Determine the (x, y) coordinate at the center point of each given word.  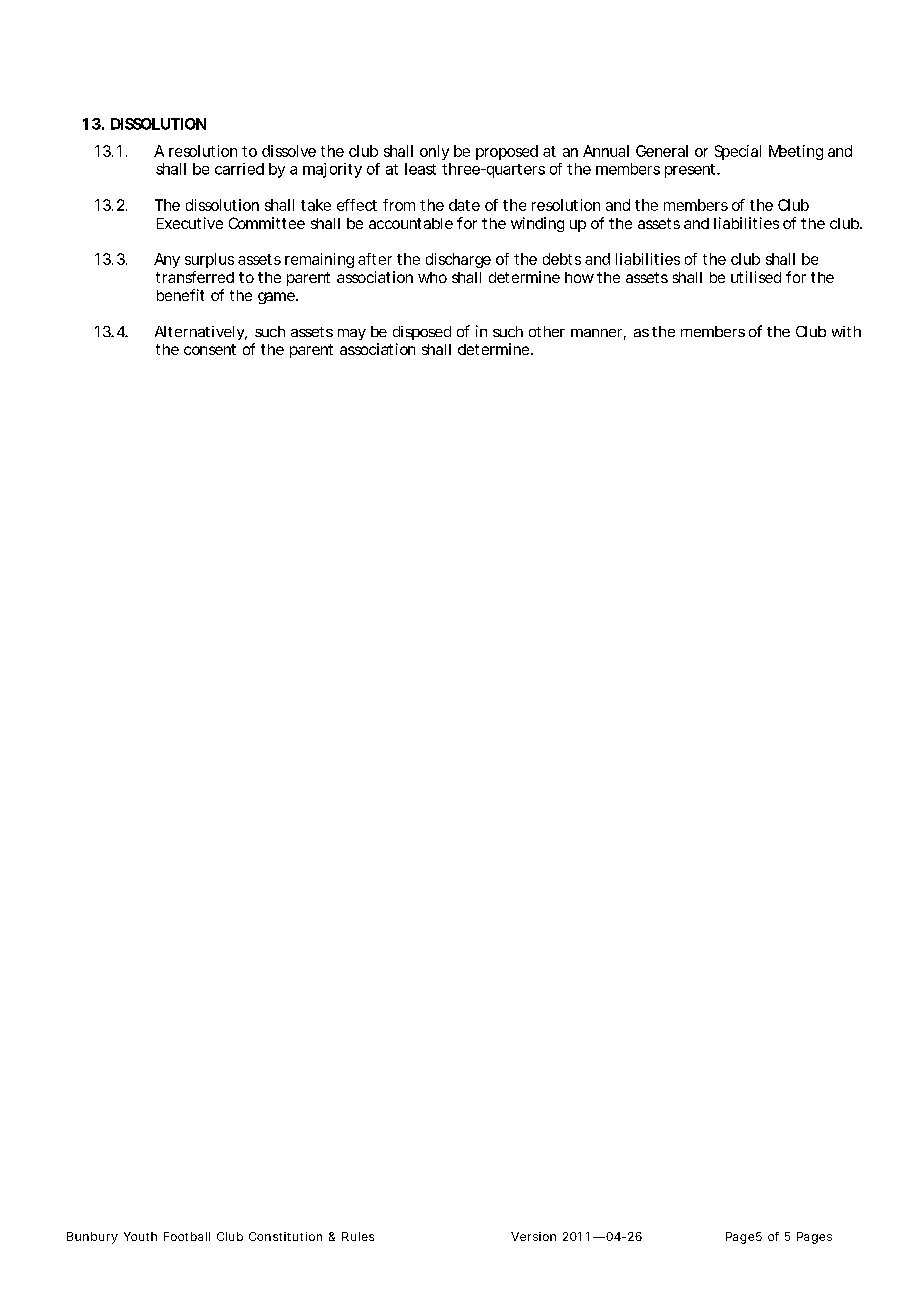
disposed (422, 333)
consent (210, 349)
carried (239, 169)
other (547, 331)
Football (187, 1236)
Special (738, 152)
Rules (358, 1236)
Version (533, 1236)
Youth (140, 1236)
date (464, 205)
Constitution (285, 1236)
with (846, 331)
